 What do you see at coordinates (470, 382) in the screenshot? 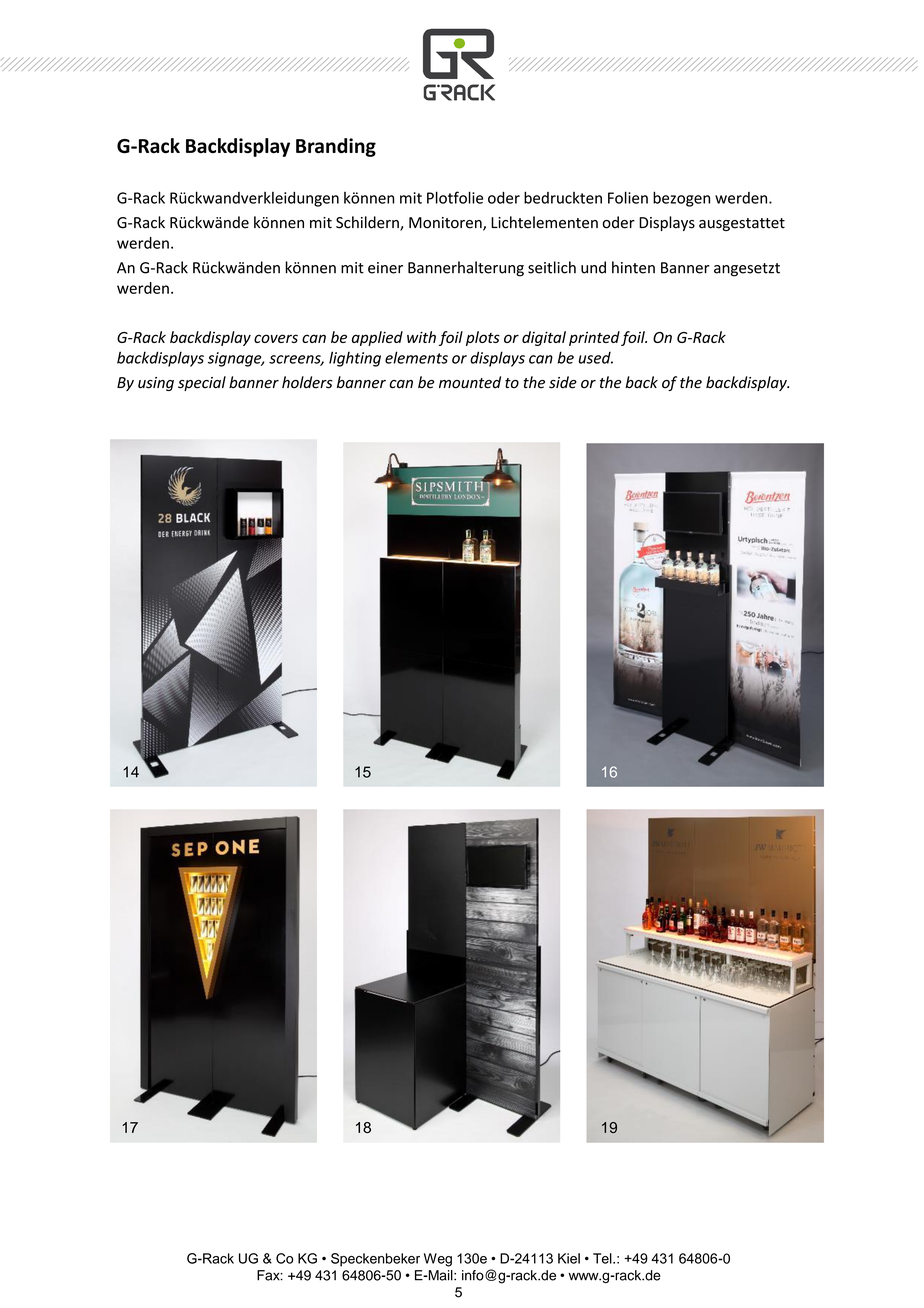
I see `mounted` at bounding box center [470, 382].
